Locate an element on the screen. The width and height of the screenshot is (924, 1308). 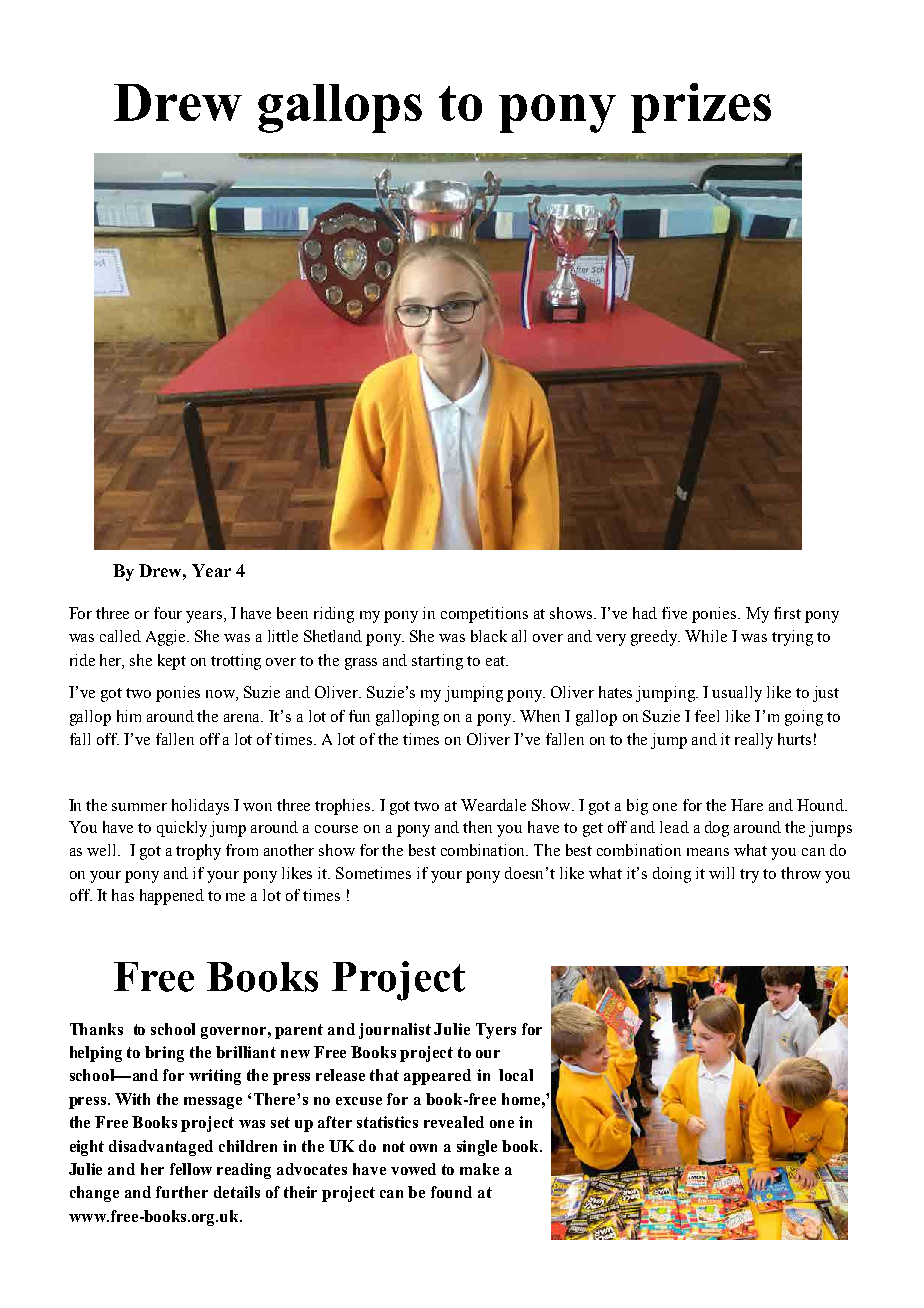
kept is located at coordinates (172, 662).
